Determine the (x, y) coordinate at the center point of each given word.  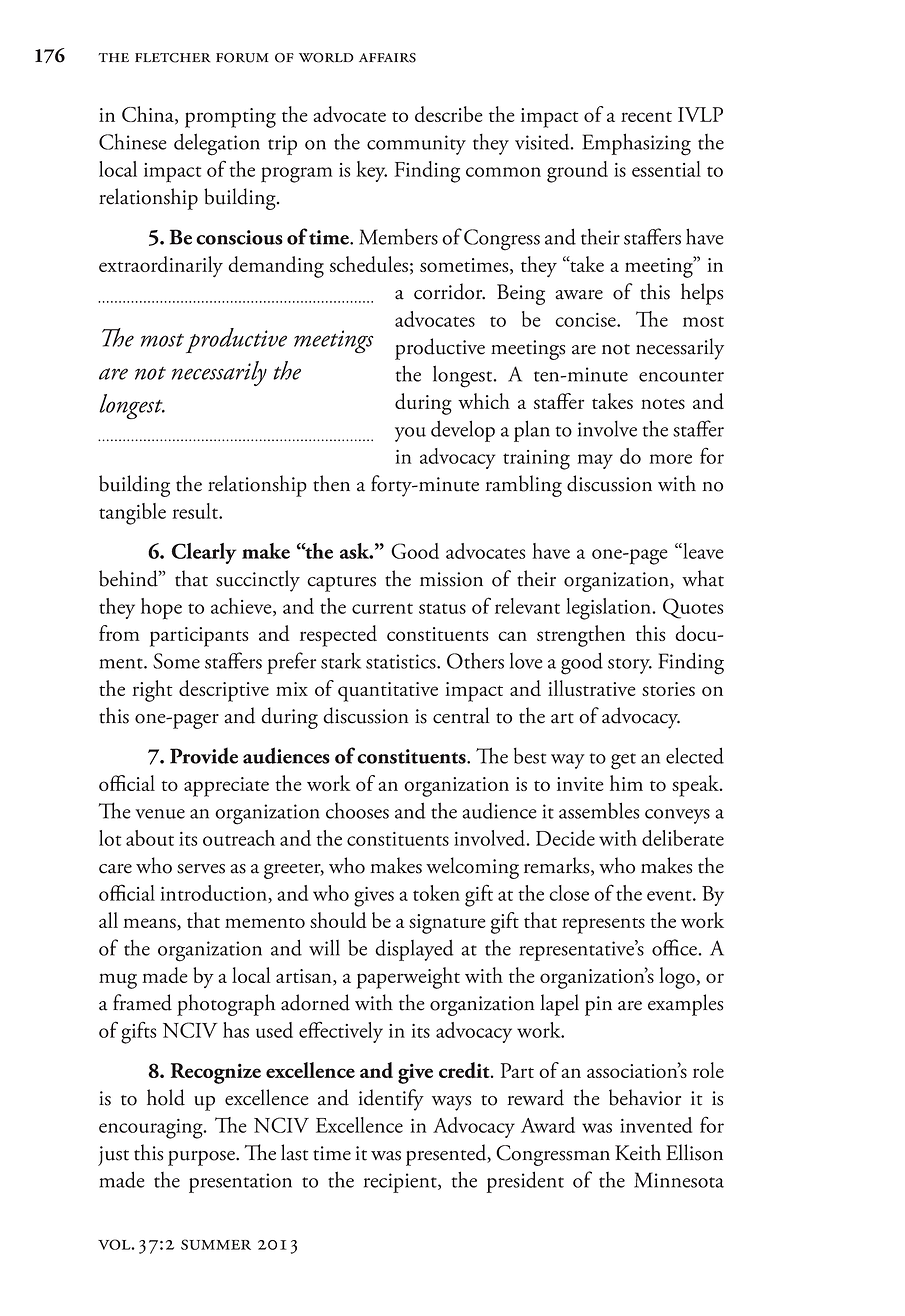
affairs (387, 58)
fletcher (173, 58)
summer (216, 1244)
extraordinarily (161, 266)
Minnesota (679, 1180)
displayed (414, 950)
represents (603, 926)
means (150, 924)
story (630, 666)
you (410, 434)
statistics (402, 661)
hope (161, 609)
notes (663, 404)
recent (646, 116)
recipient (401, 1183)
